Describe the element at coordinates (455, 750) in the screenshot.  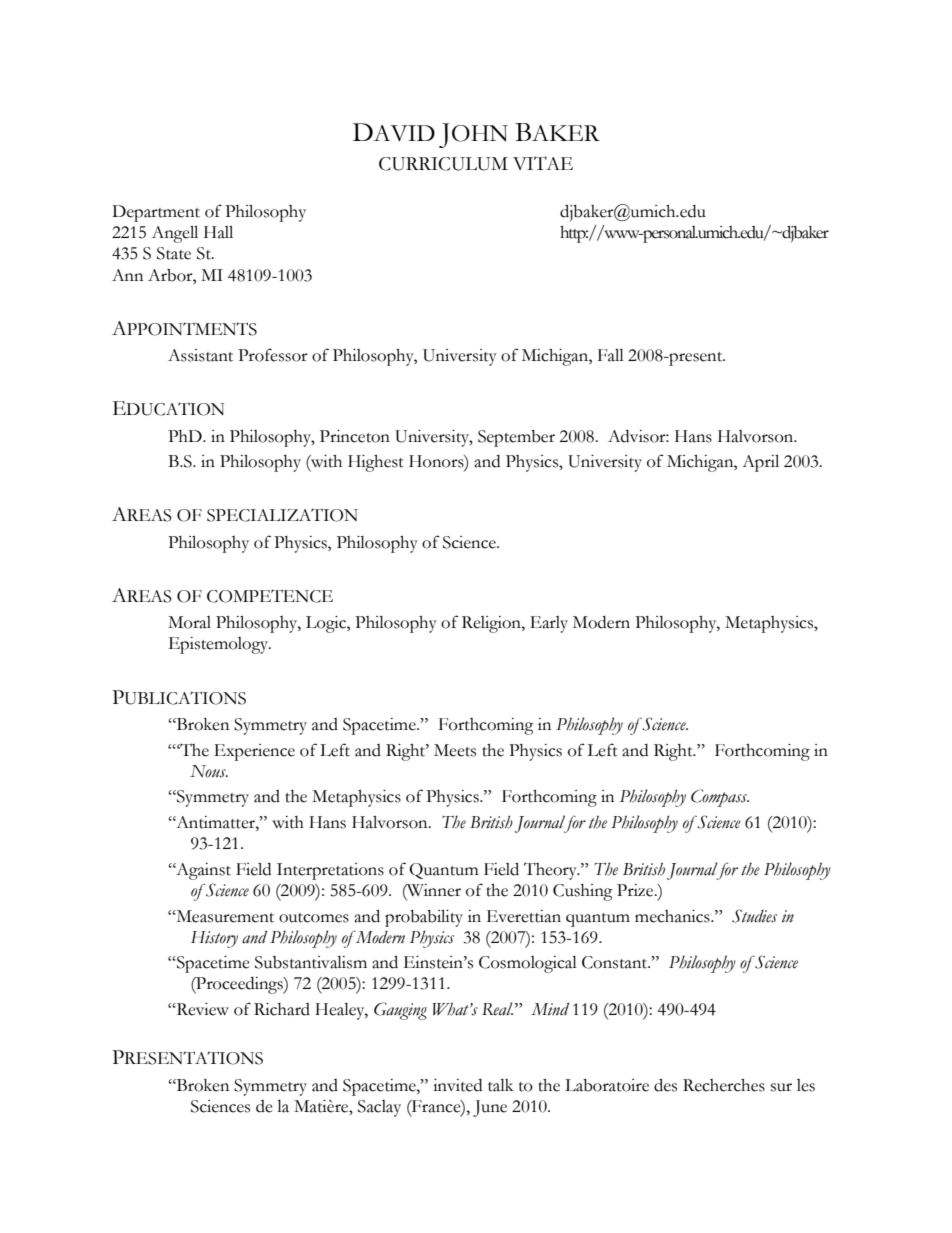
I see `Meets` at that location.
